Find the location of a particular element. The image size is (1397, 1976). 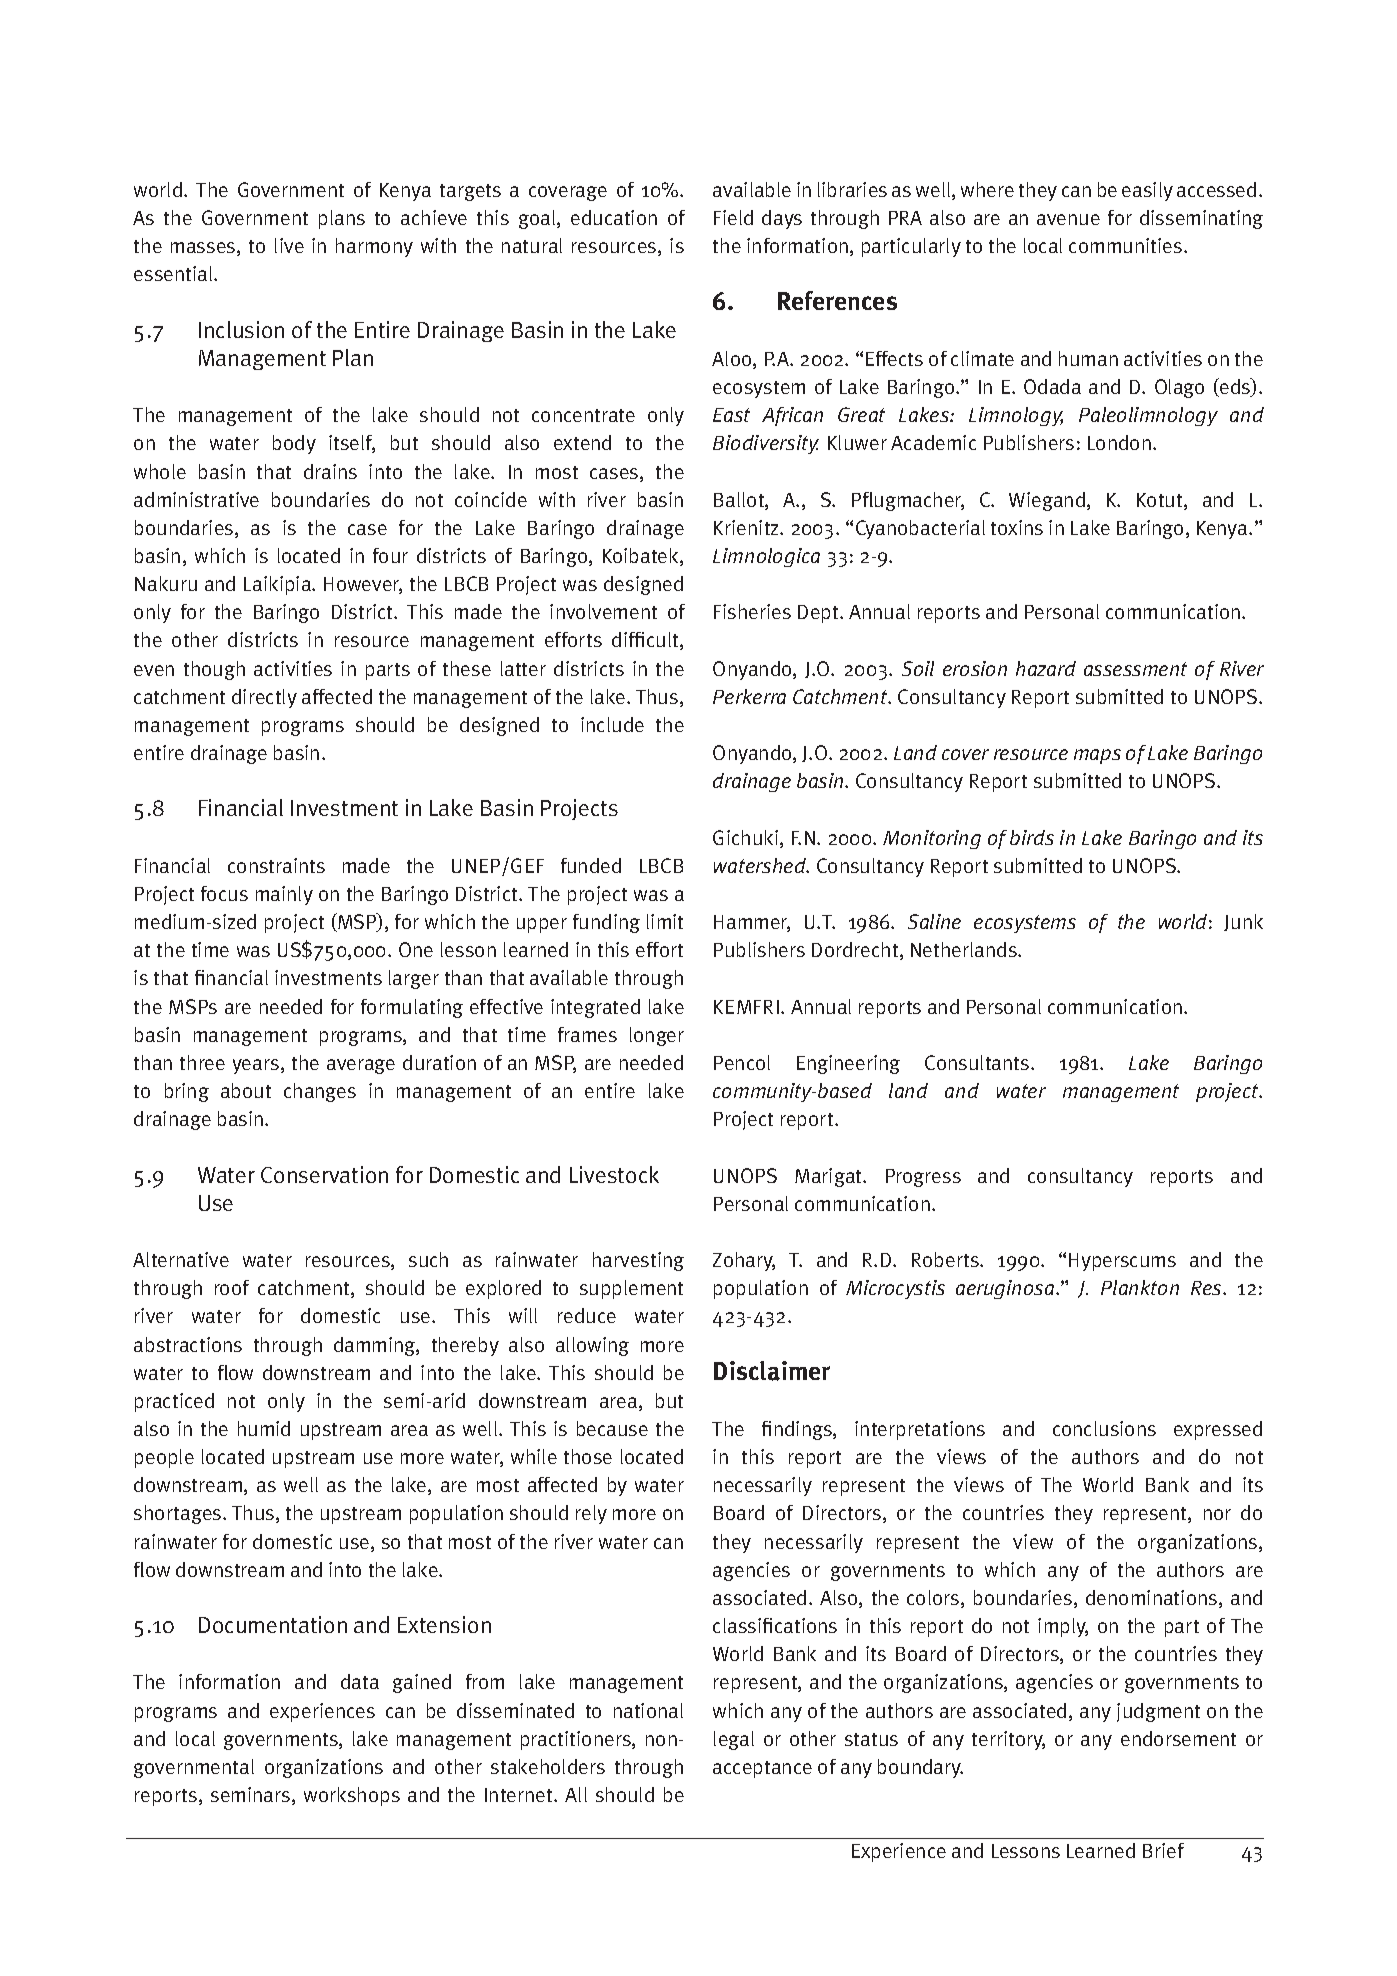

communities is located at coordinates (1127, 245).
